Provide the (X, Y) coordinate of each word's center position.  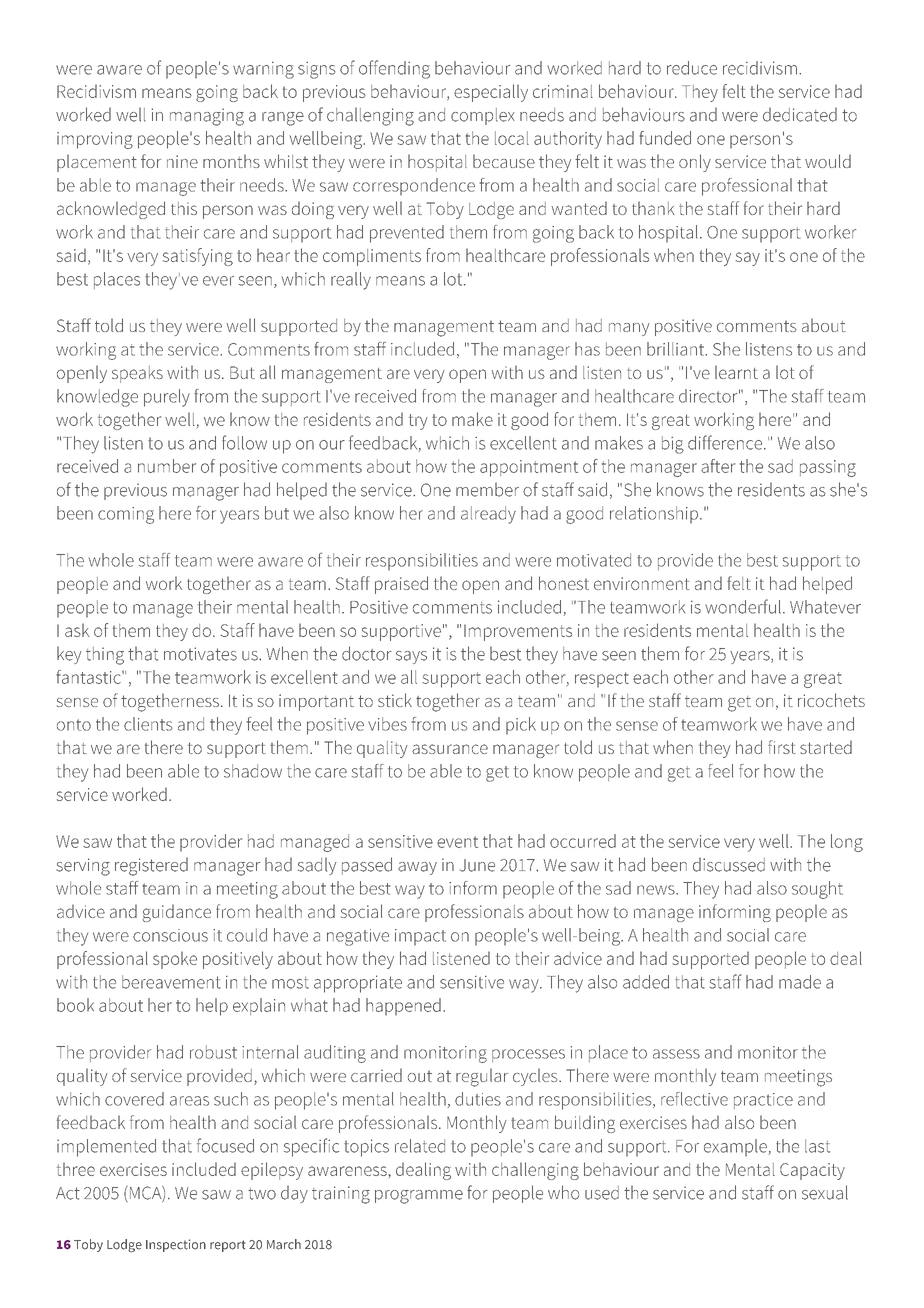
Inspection (176, 1245)
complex (483, 116)
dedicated (800, 114)
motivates (200, 654)
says (411, 657)
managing (207, 117)
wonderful (743, 606)
